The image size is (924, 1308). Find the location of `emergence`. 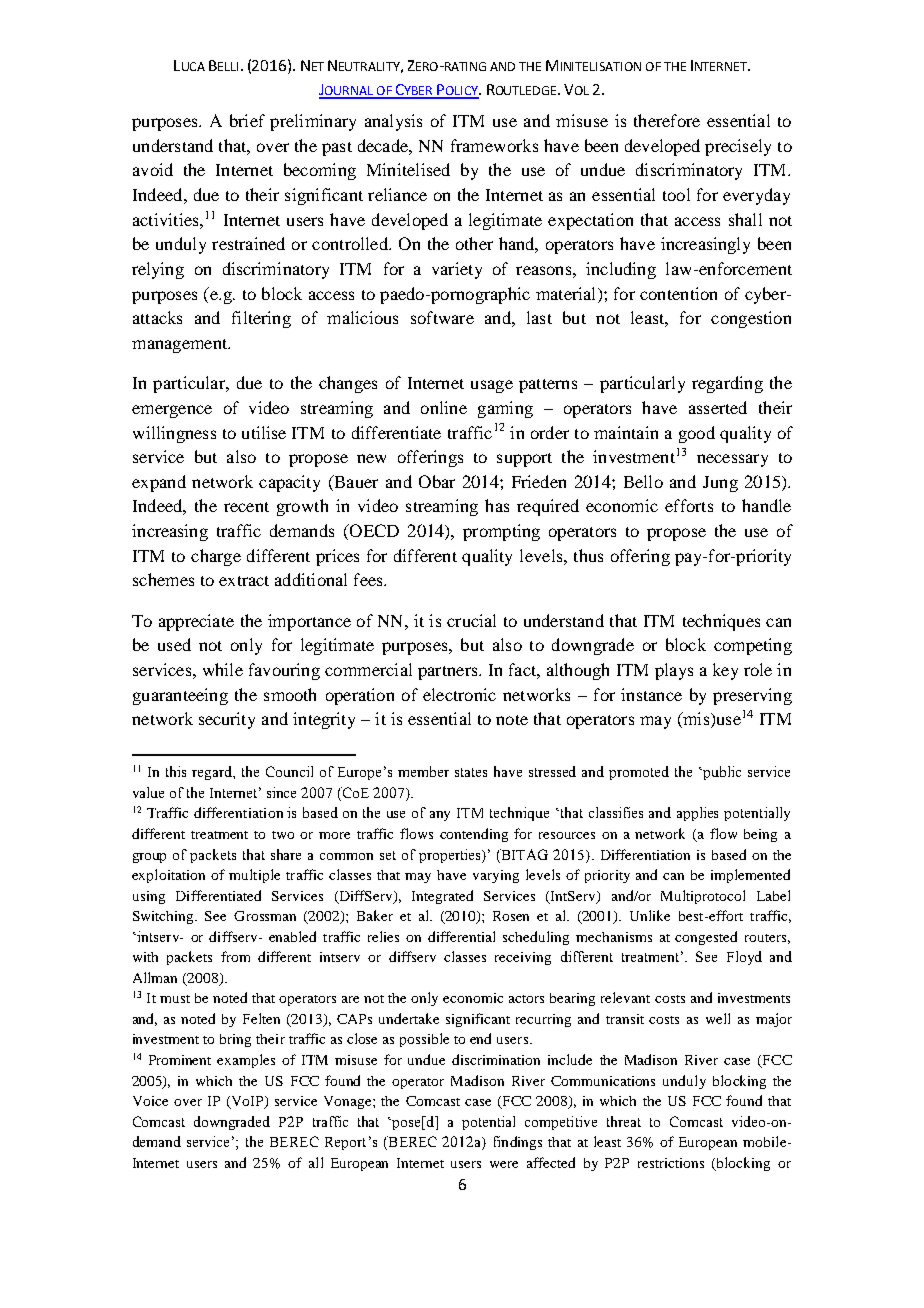

emergence is located at coordinates (172, 411).
